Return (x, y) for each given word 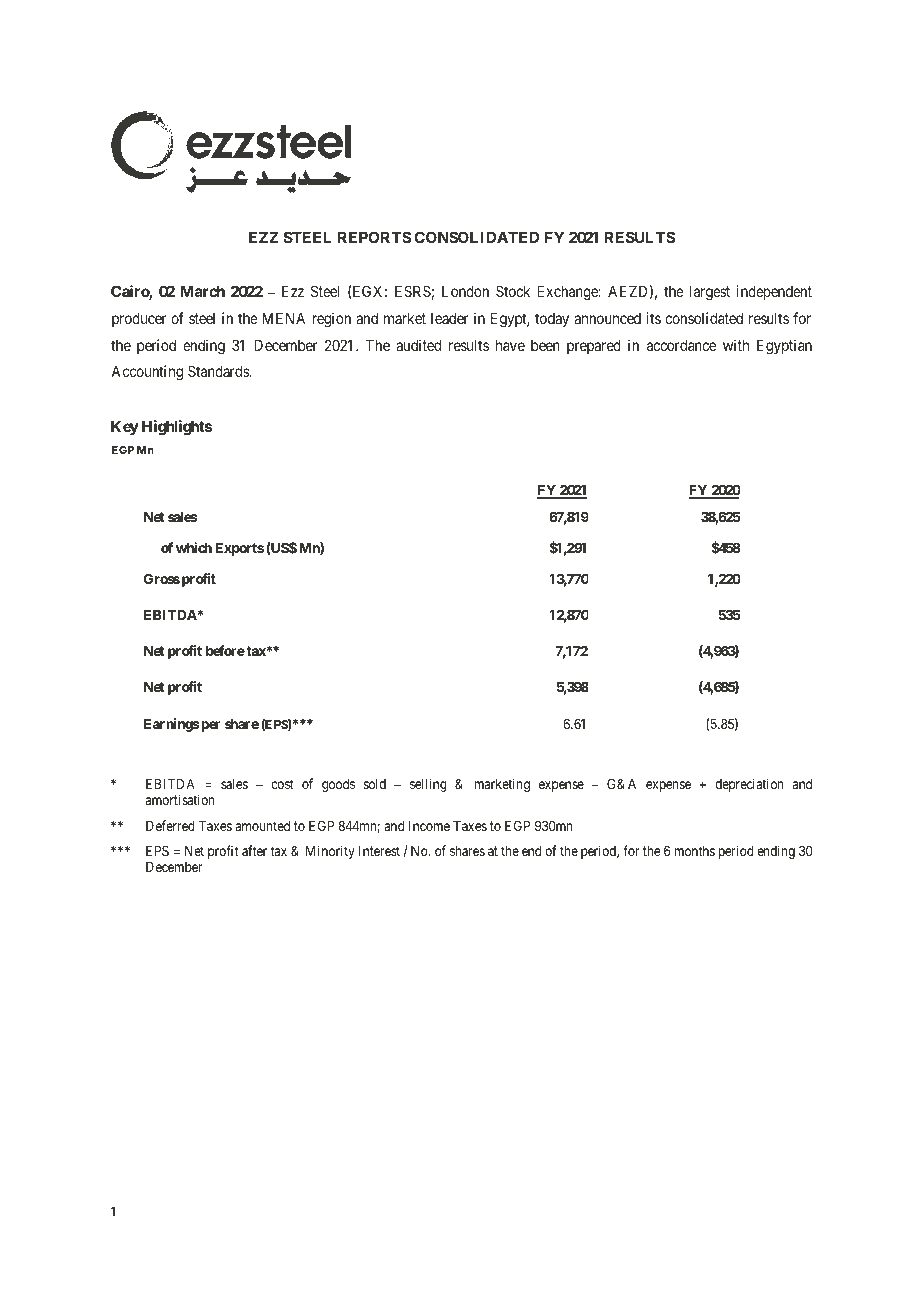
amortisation (180, 799)
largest (710, 293)
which (194, 547)
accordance (681, 345)
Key (125, 427)
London (465, 291)
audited (418, 345)
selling (428, 785)
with (736, 345)
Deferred (170, 825)
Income (429, 826)
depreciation (749, 785)
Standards (219, 371)
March (202, 291)
